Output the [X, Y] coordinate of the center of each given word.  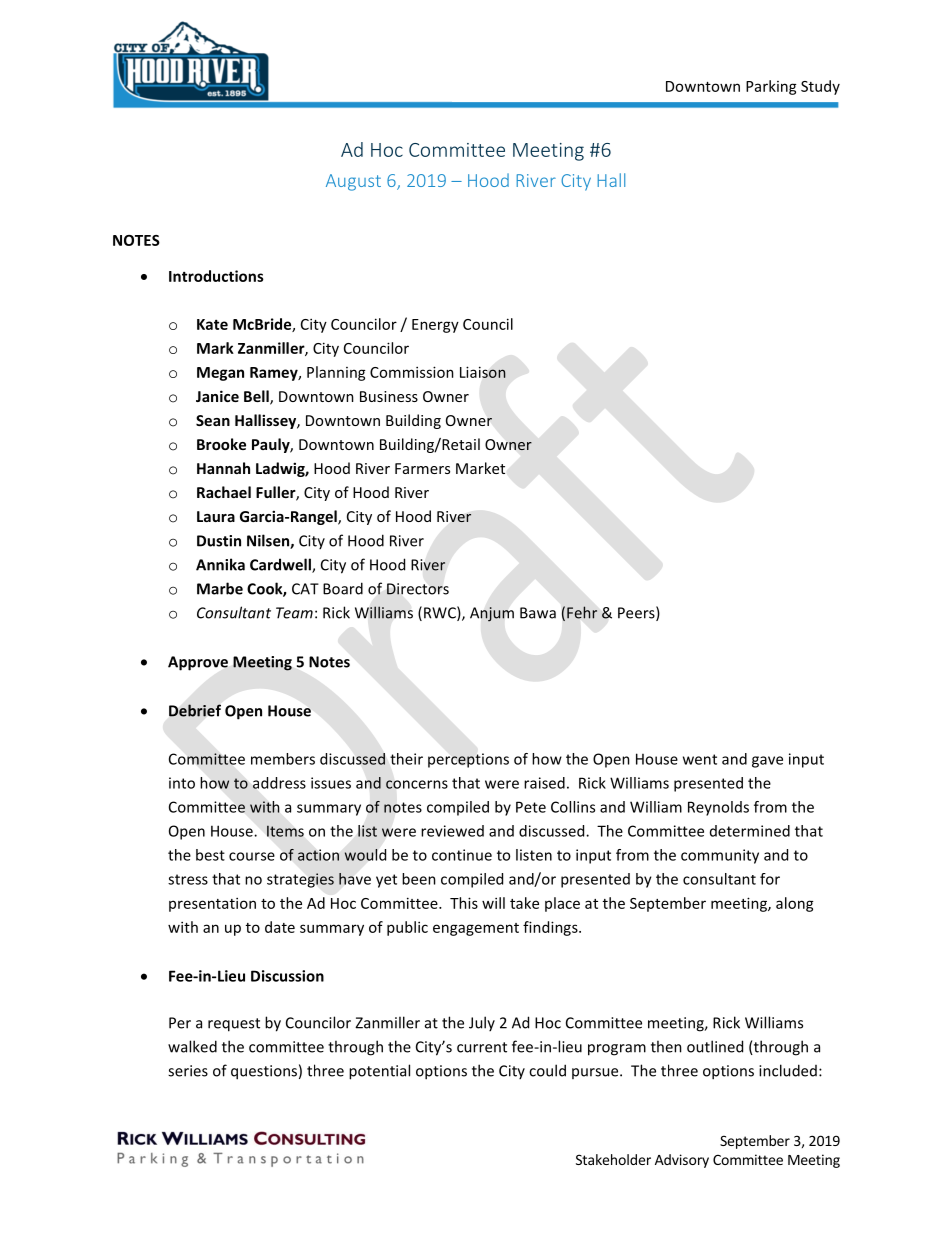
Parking [771, 87]
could [547, 1070]
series [188, 1071]
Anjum [492, 614]
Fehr [582, 612]
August [353, 182]
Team [294, 613]
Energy [435, 326]
